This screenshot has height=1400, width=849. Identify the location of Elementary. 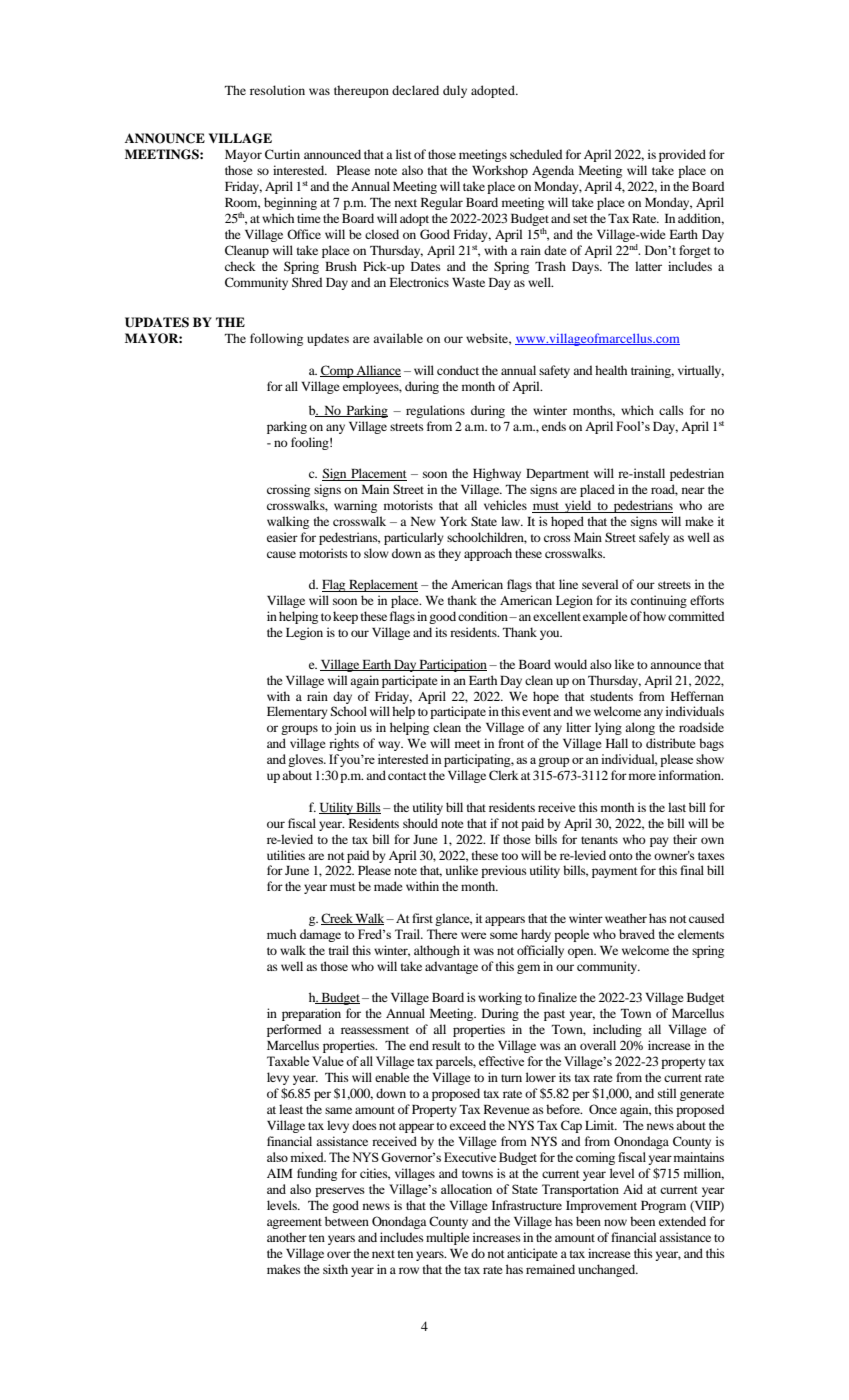
(297, 712).
